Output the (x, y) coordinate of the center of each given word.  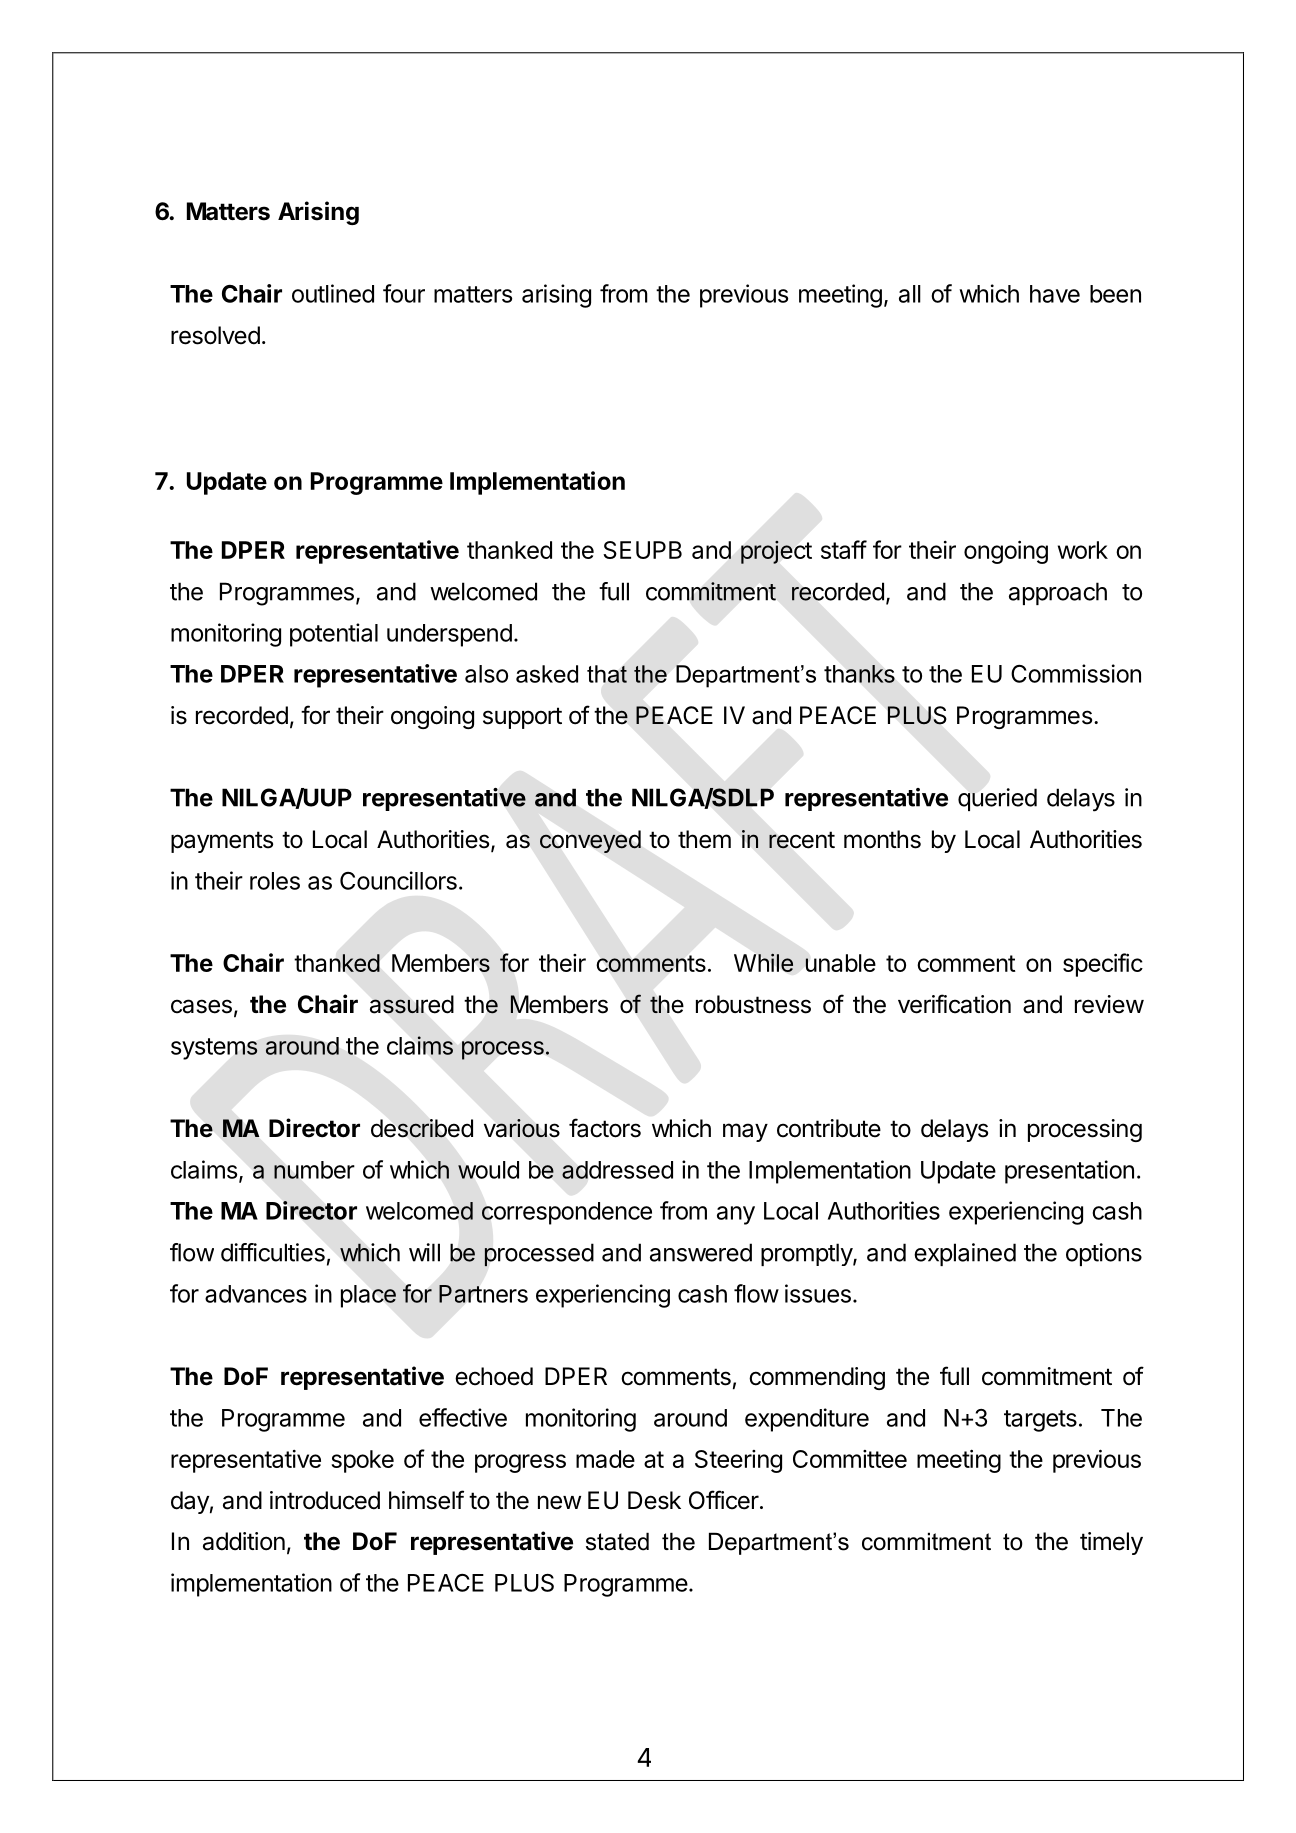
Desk (654, 1500)
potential (334, 635)
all (910, 294)
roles (275, 881)
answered (701, 1252)
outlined (333, 293)
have (1055, 294)
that (607, 674)
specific (1103, 965)
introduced (325, 1500)
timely (1111, 1543)
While (764, 962)
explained (965, 1254)
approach (1058, 593)
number (314, 1170)
